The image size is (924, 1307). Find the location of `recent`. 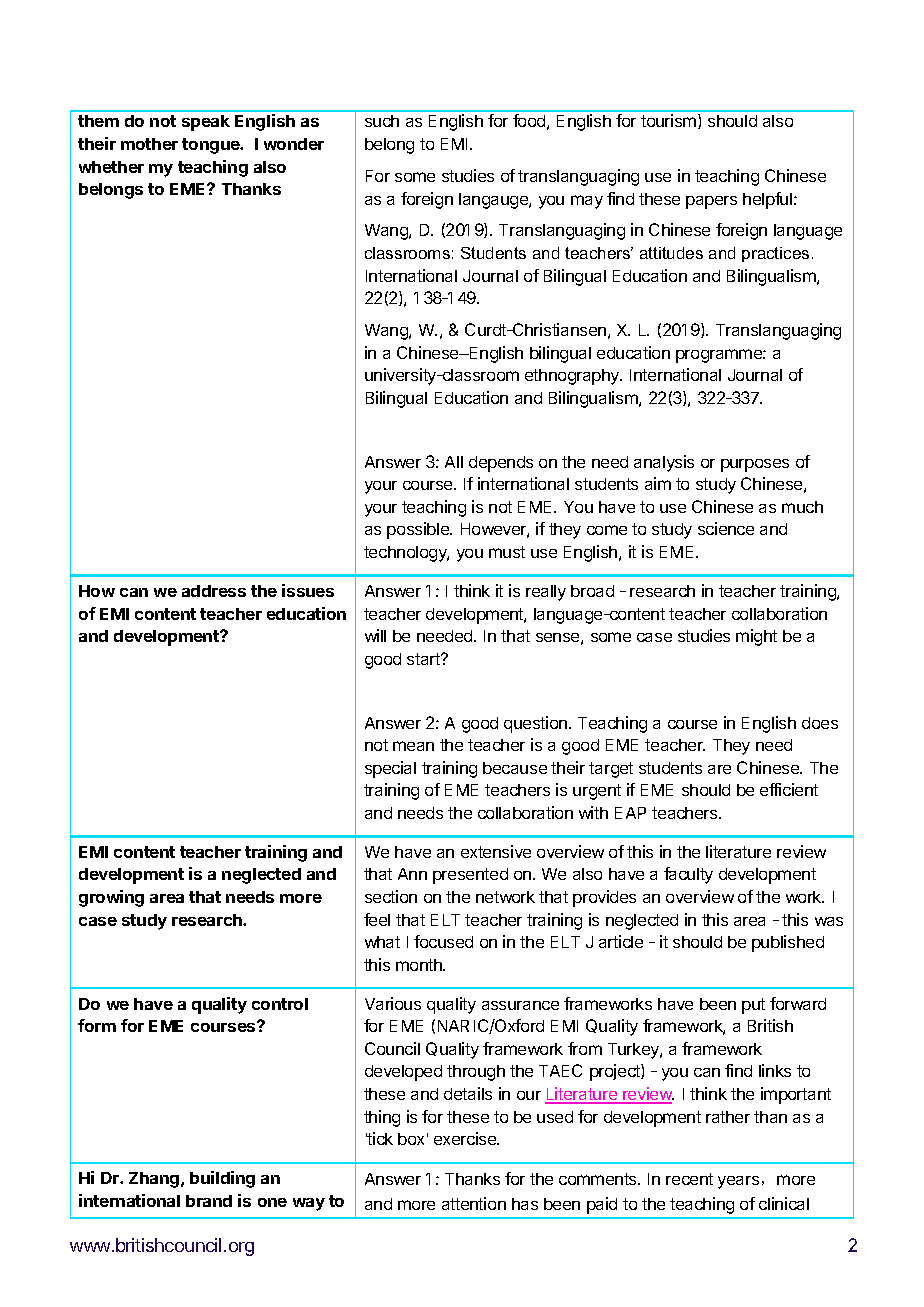

recent is located at coordinates (689, 1179).
